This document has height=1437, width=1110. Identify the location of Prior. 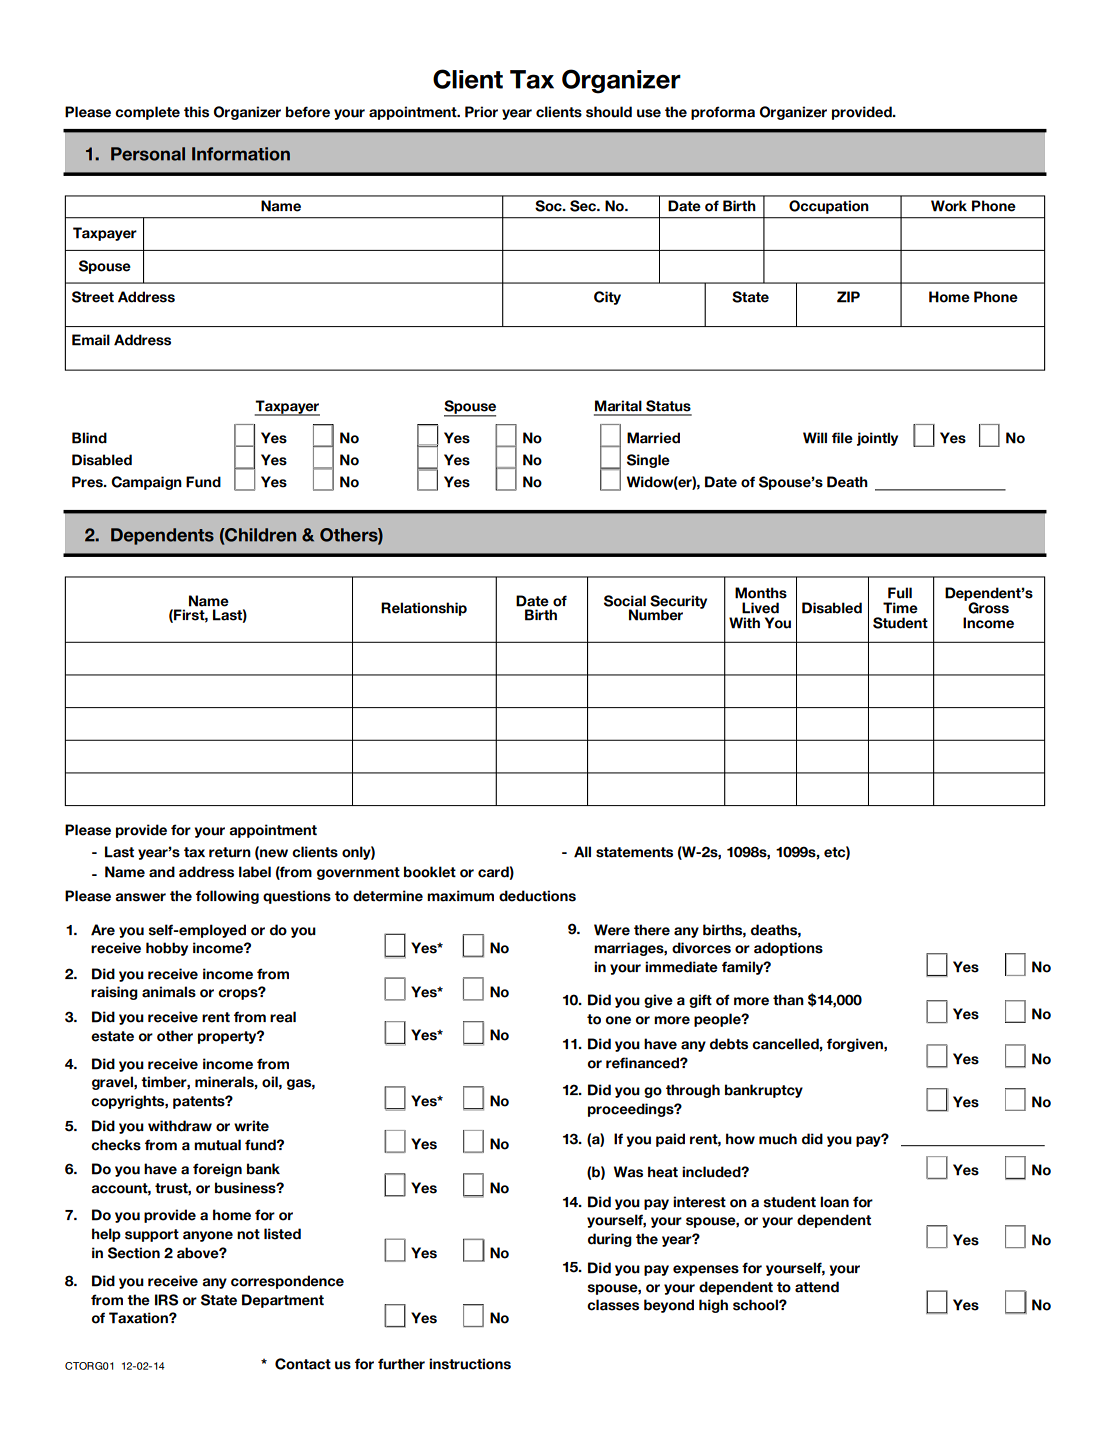
(481, 112).
